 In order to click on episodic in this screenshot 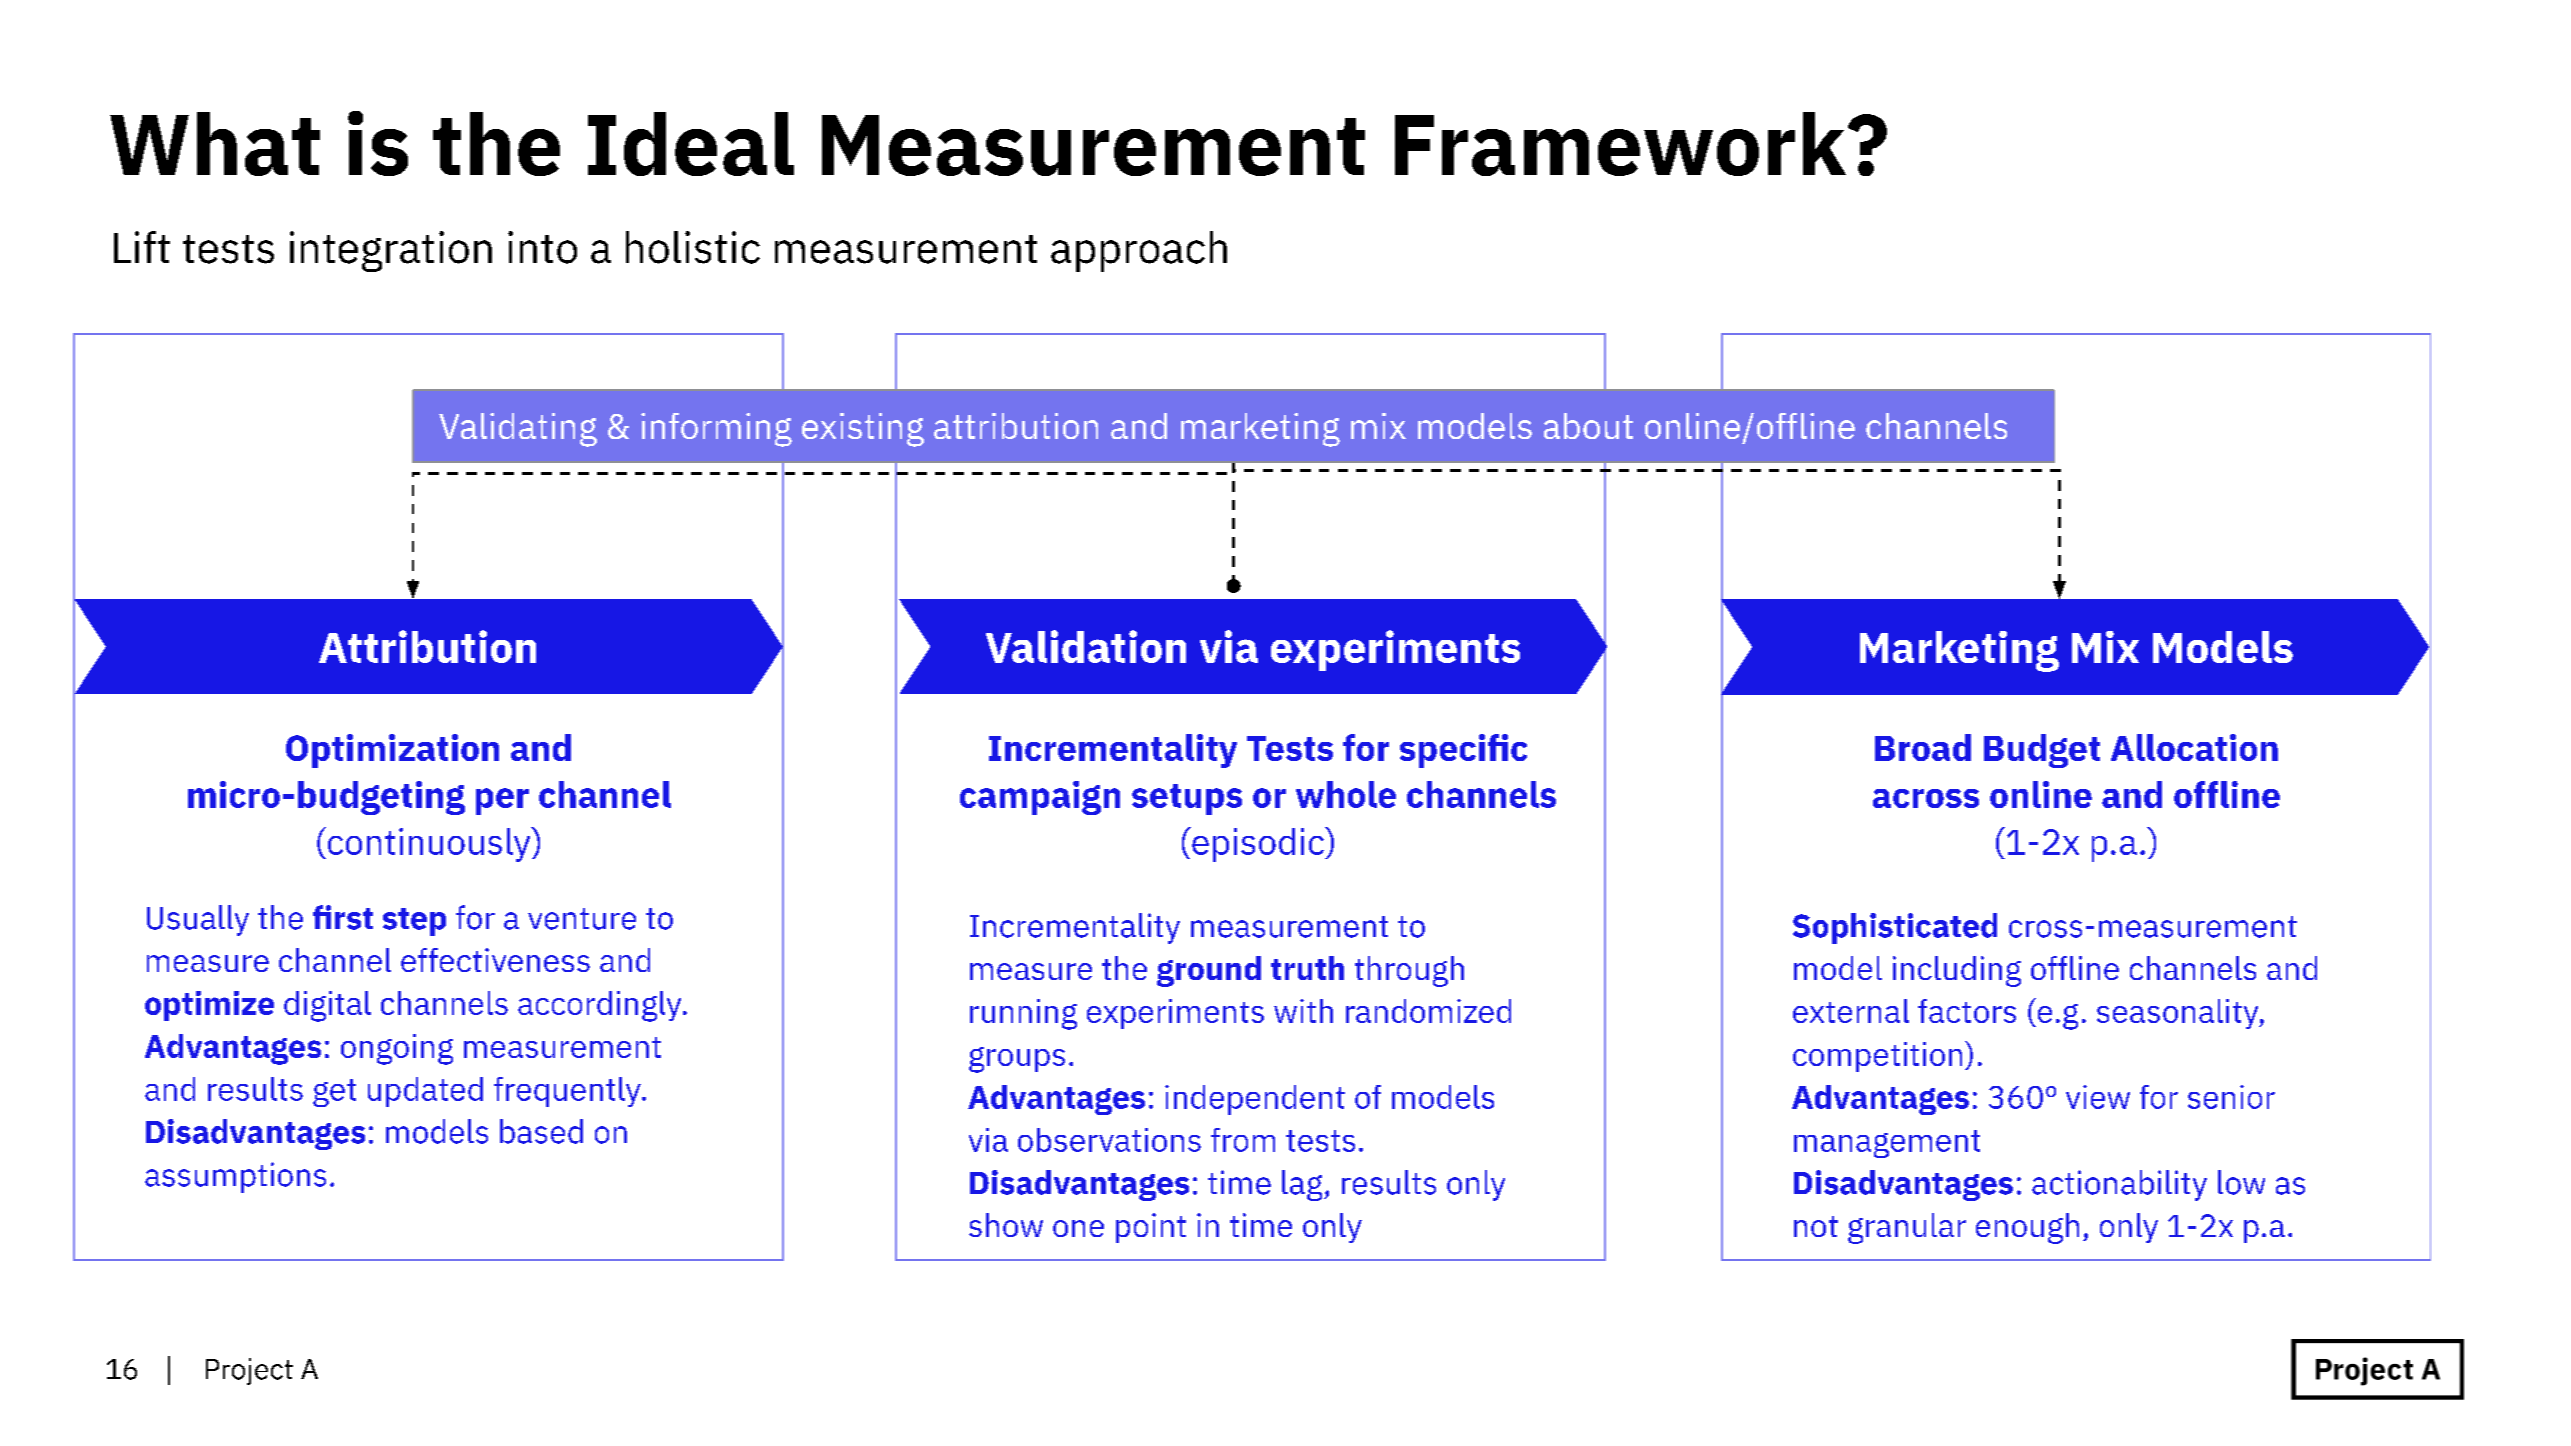, I will do `click(1258, 844)`.
